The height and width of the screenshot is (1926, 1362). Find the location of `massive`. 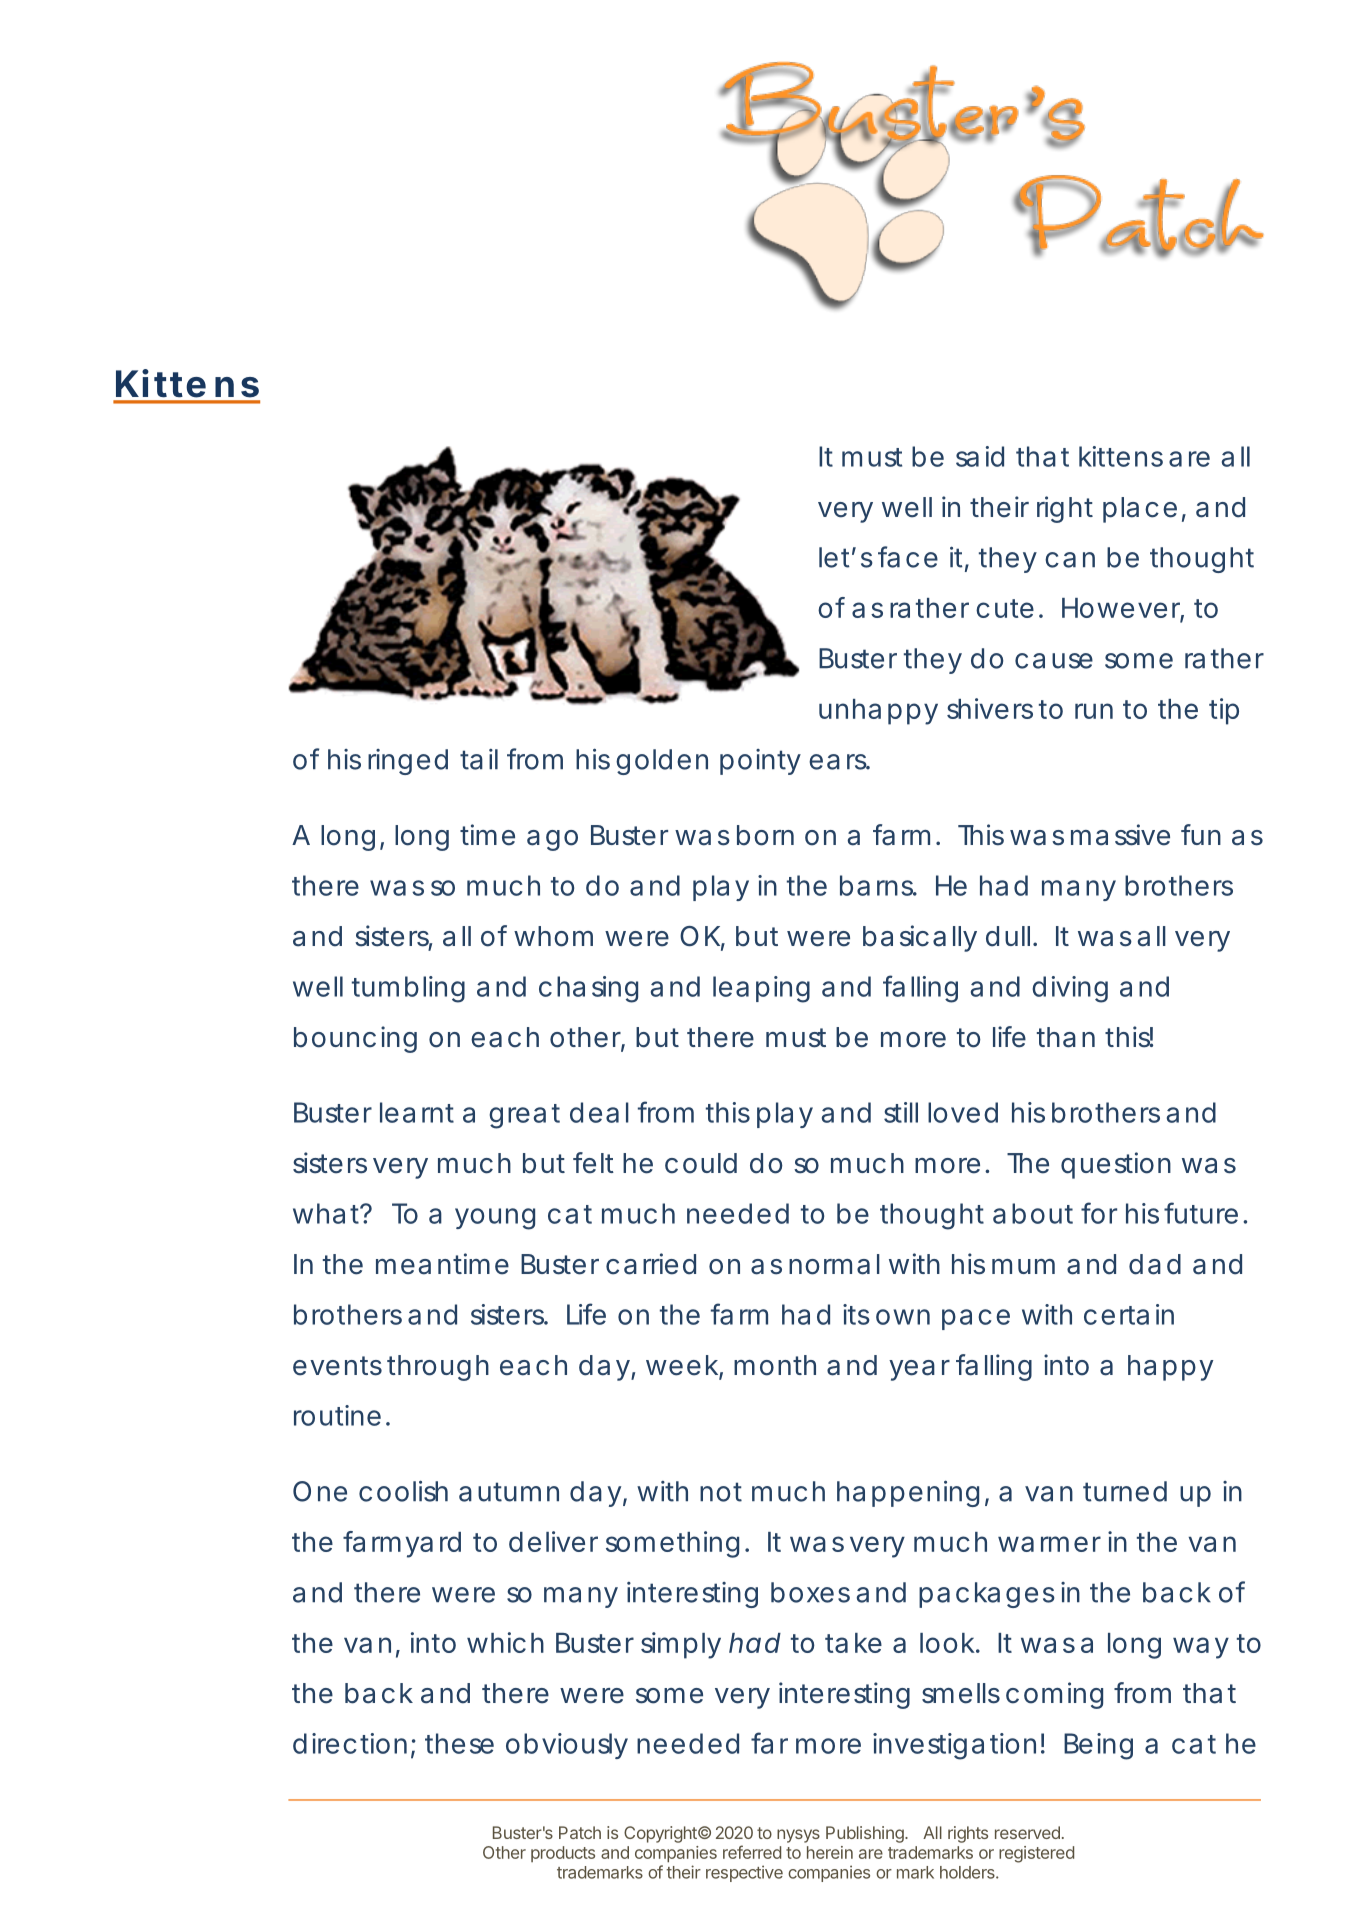

massive is located at coordinates (1120, 835).
